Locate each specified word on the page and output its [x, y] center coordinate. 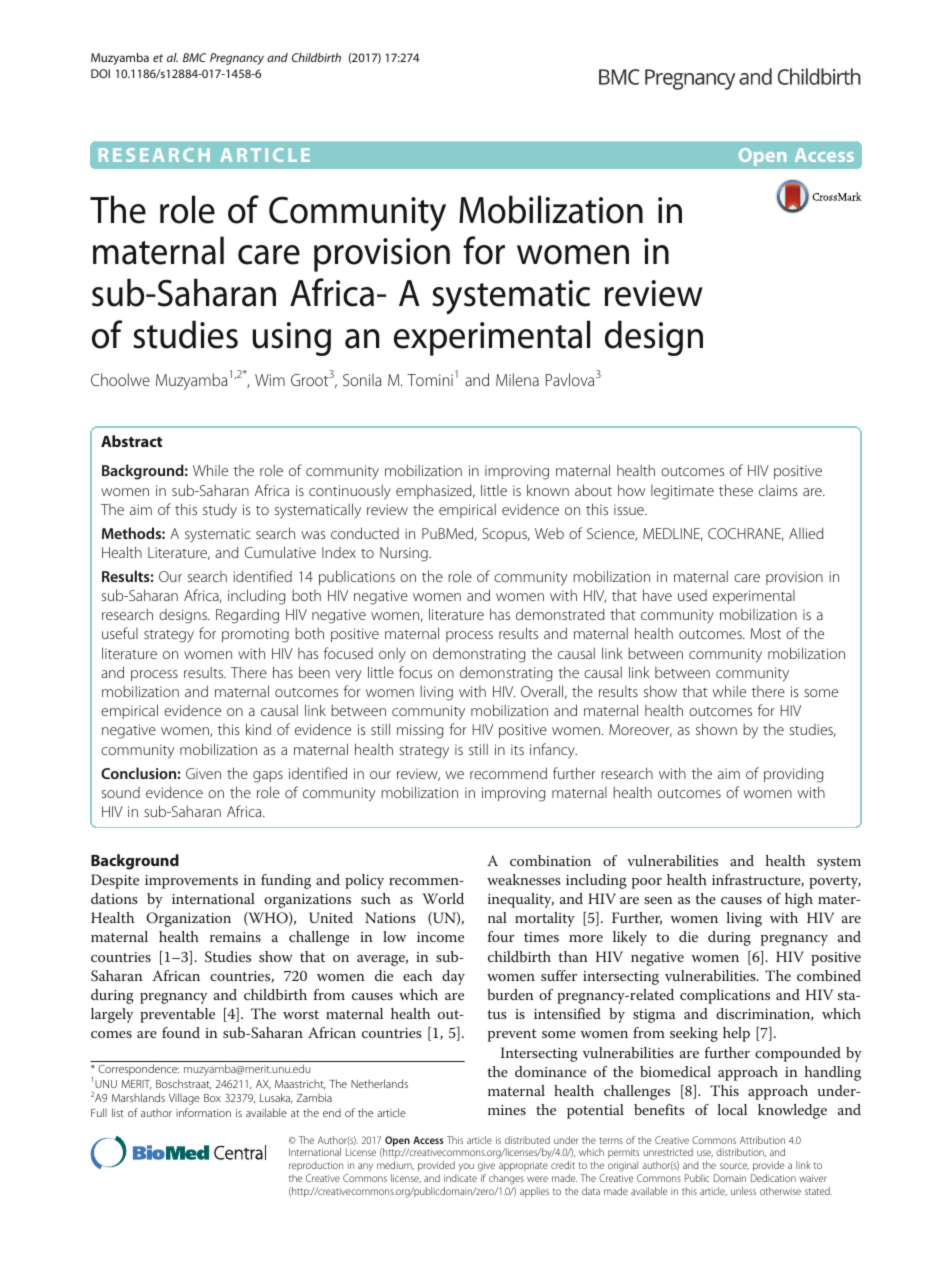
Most [766, 633]
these [736, 490]
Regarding [247, 616]
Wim [270, 380]
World [443, 898]
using [292, 339]
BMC [194, 57]
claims [778, 490]
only [392, 655]
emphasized [435, 491]
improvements [191, 882]
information [203, 1112]
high [799, 900]
